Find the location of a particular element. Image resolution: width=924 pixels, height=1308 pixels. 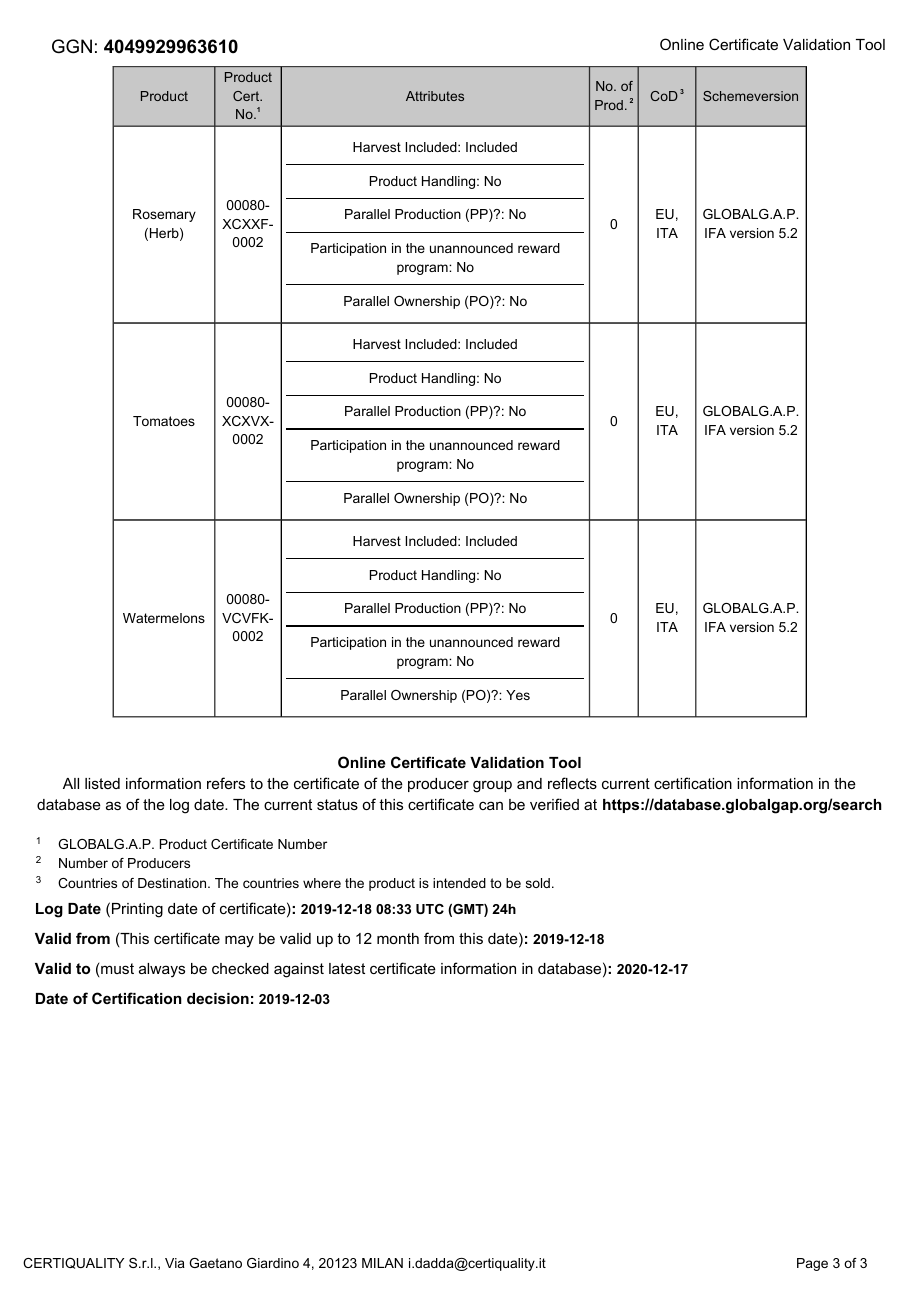

Attributes is located at coordinates (435, 96).
